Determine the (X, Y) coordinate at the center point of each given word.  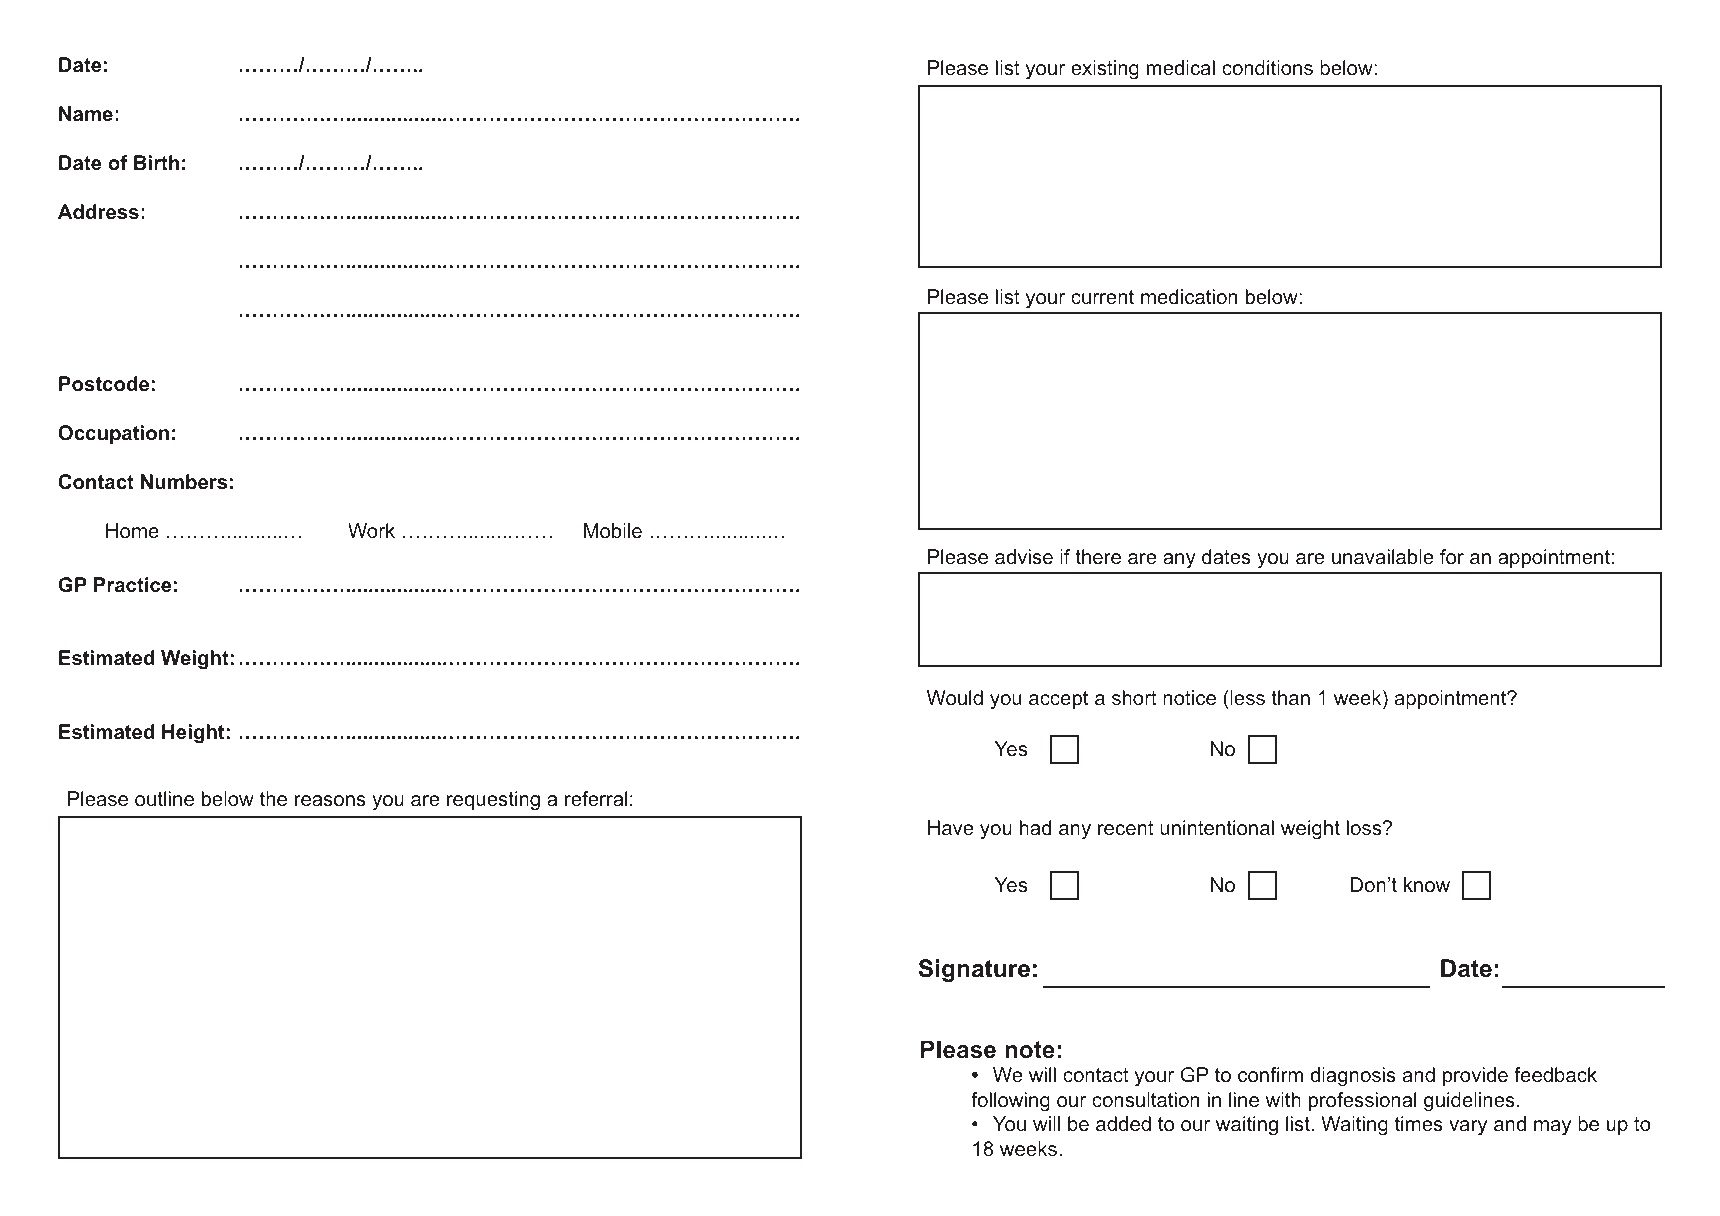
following (1010, 1102)
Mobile (613, 530)
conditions (1267, 67)
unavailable (1383, 556)
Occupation (113, 434)
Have (951, 827)
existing (1105, 70)
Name (86, 113)
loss (1365, 827)
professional (1362, 1101)
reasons (330, 800)
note (1030, 1050)
